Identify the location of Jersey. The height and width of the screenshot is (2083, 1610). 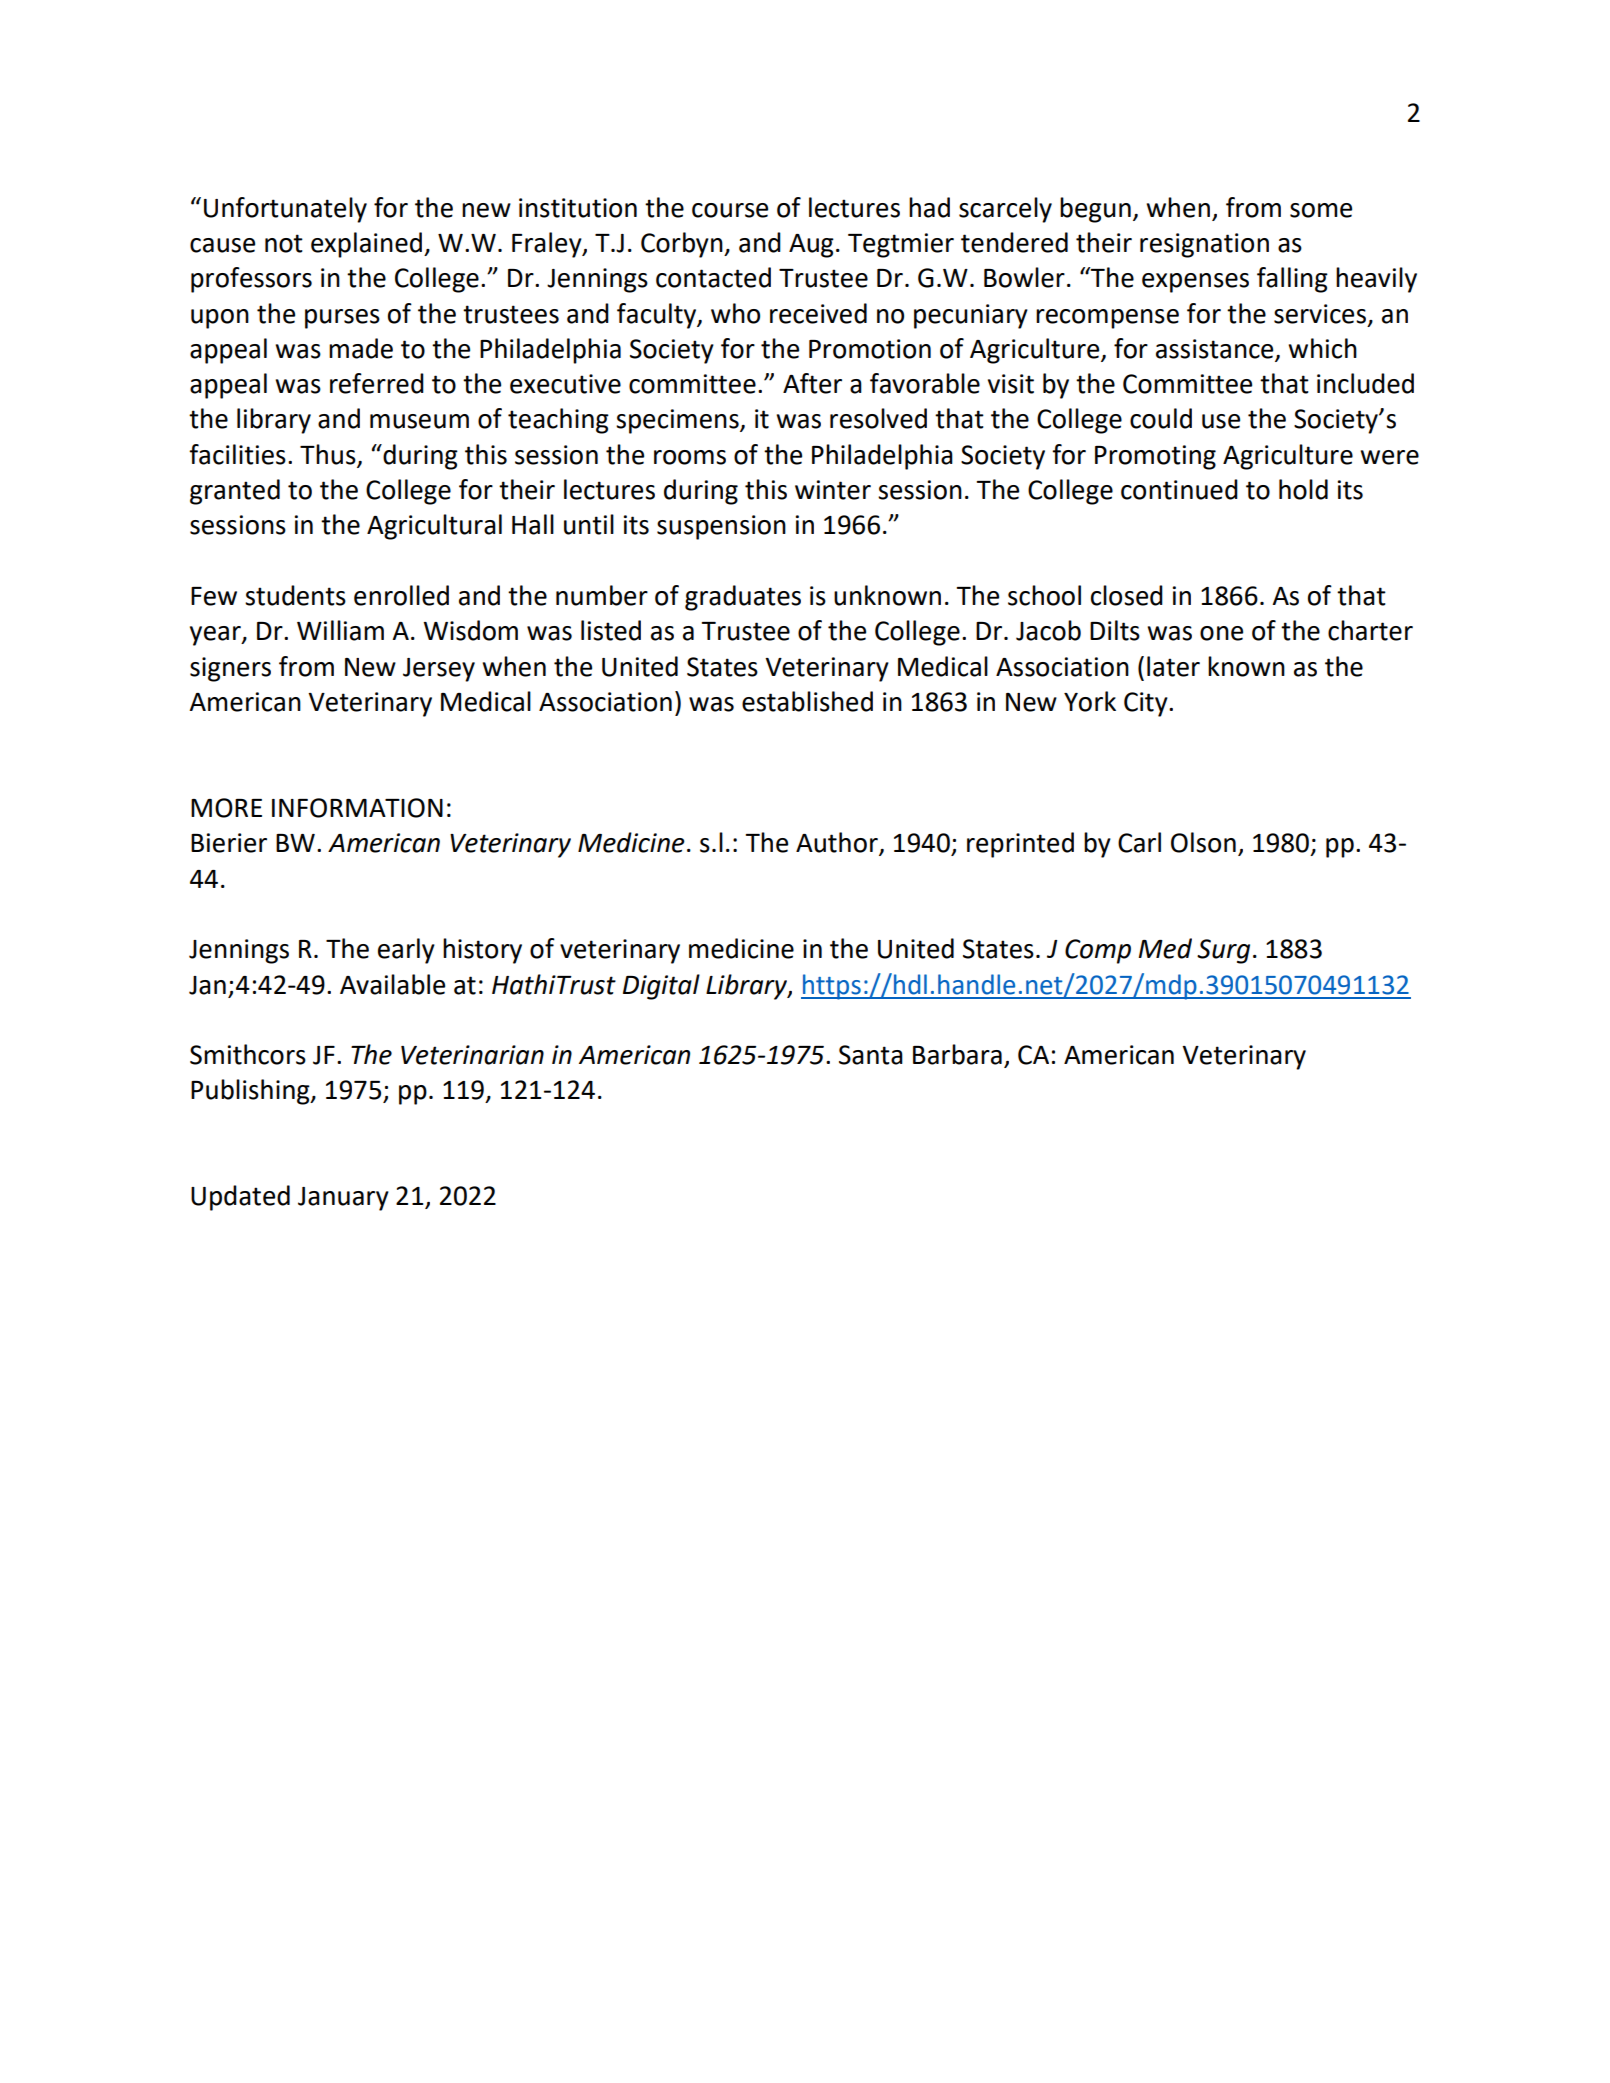
(439, 670).
